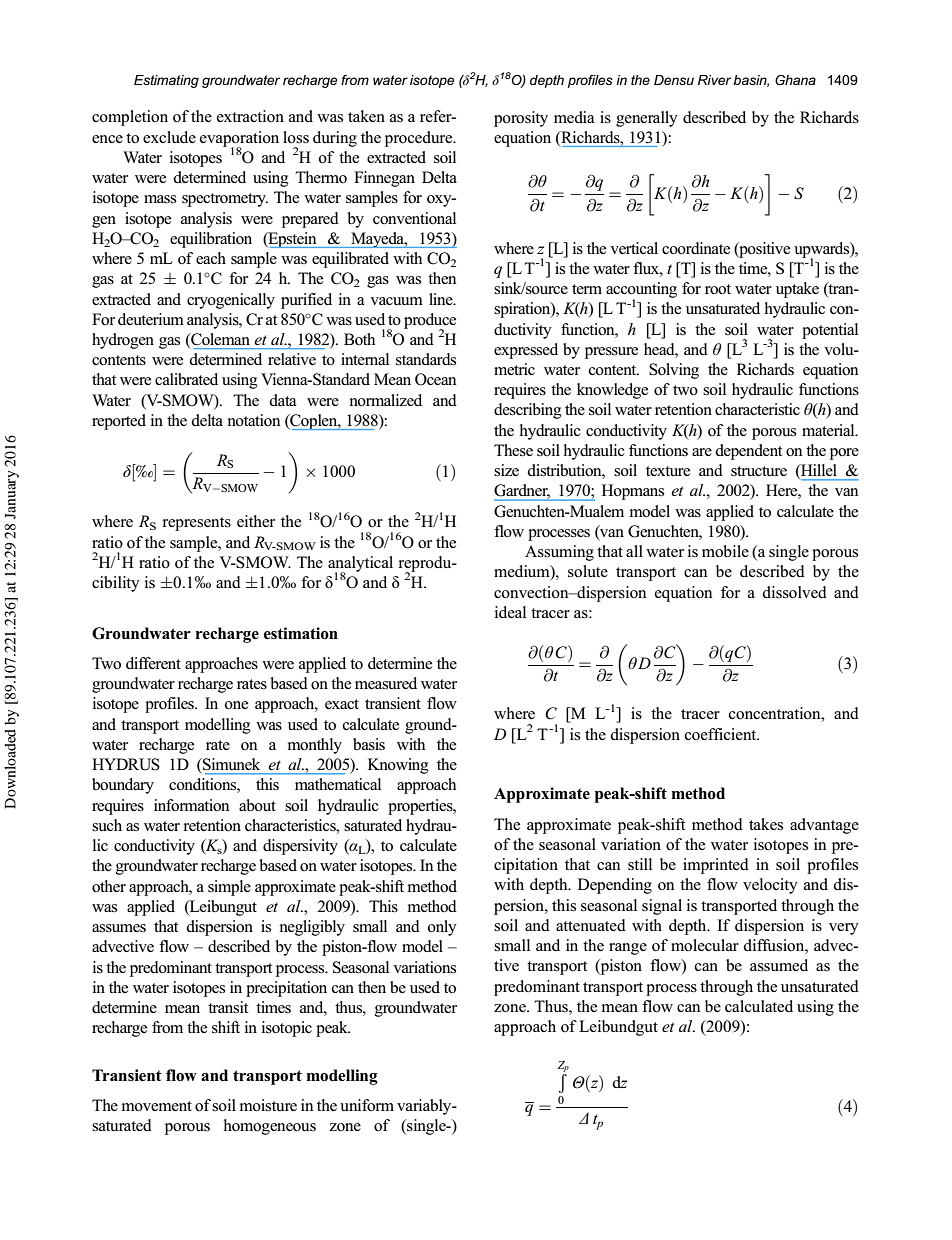 This screenshot has width=952, height=1240. I want to click on Knowing, so click(398, 766).
